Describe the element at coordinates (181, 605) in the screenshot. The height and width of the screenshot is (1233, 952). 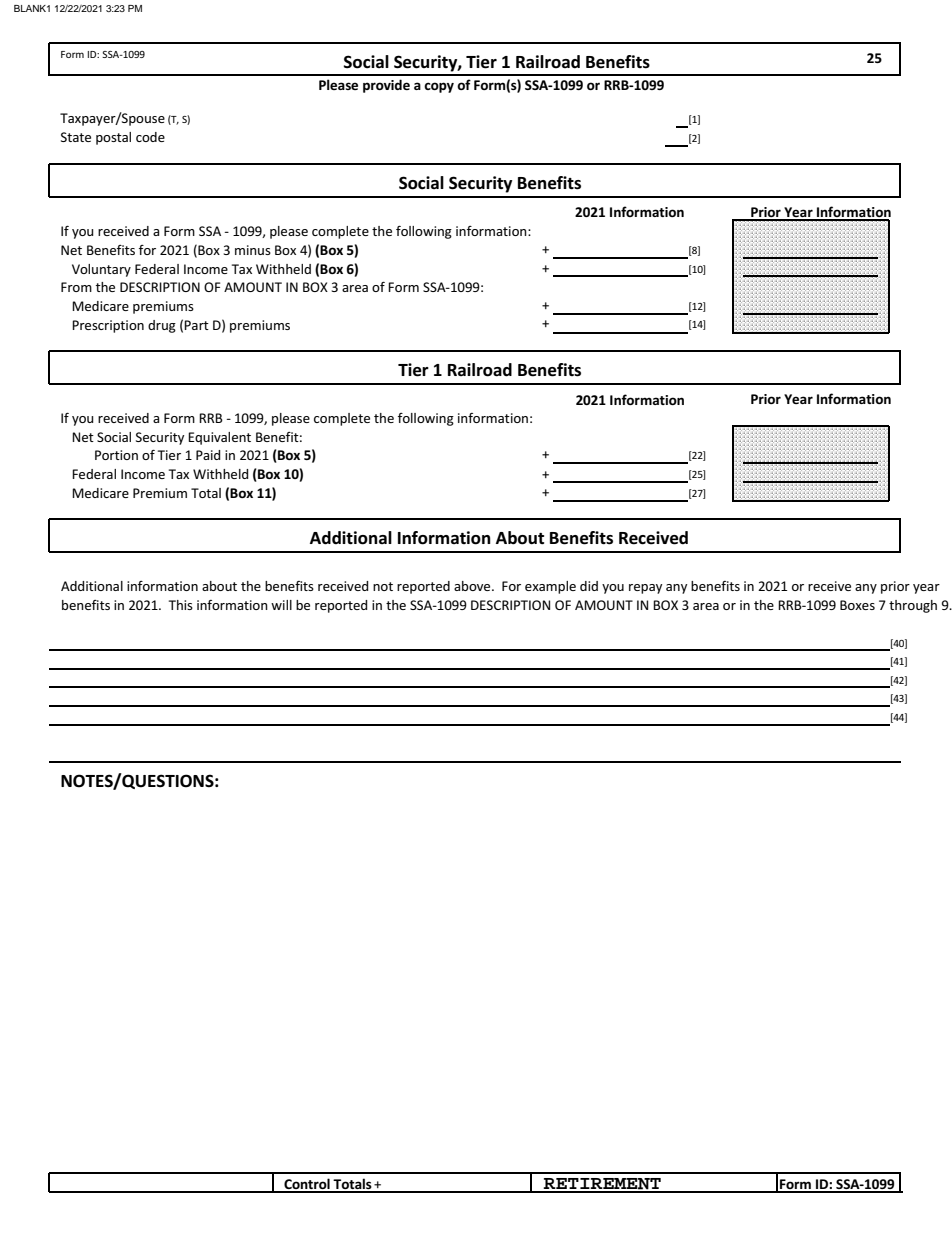
I see `This` at that location.
